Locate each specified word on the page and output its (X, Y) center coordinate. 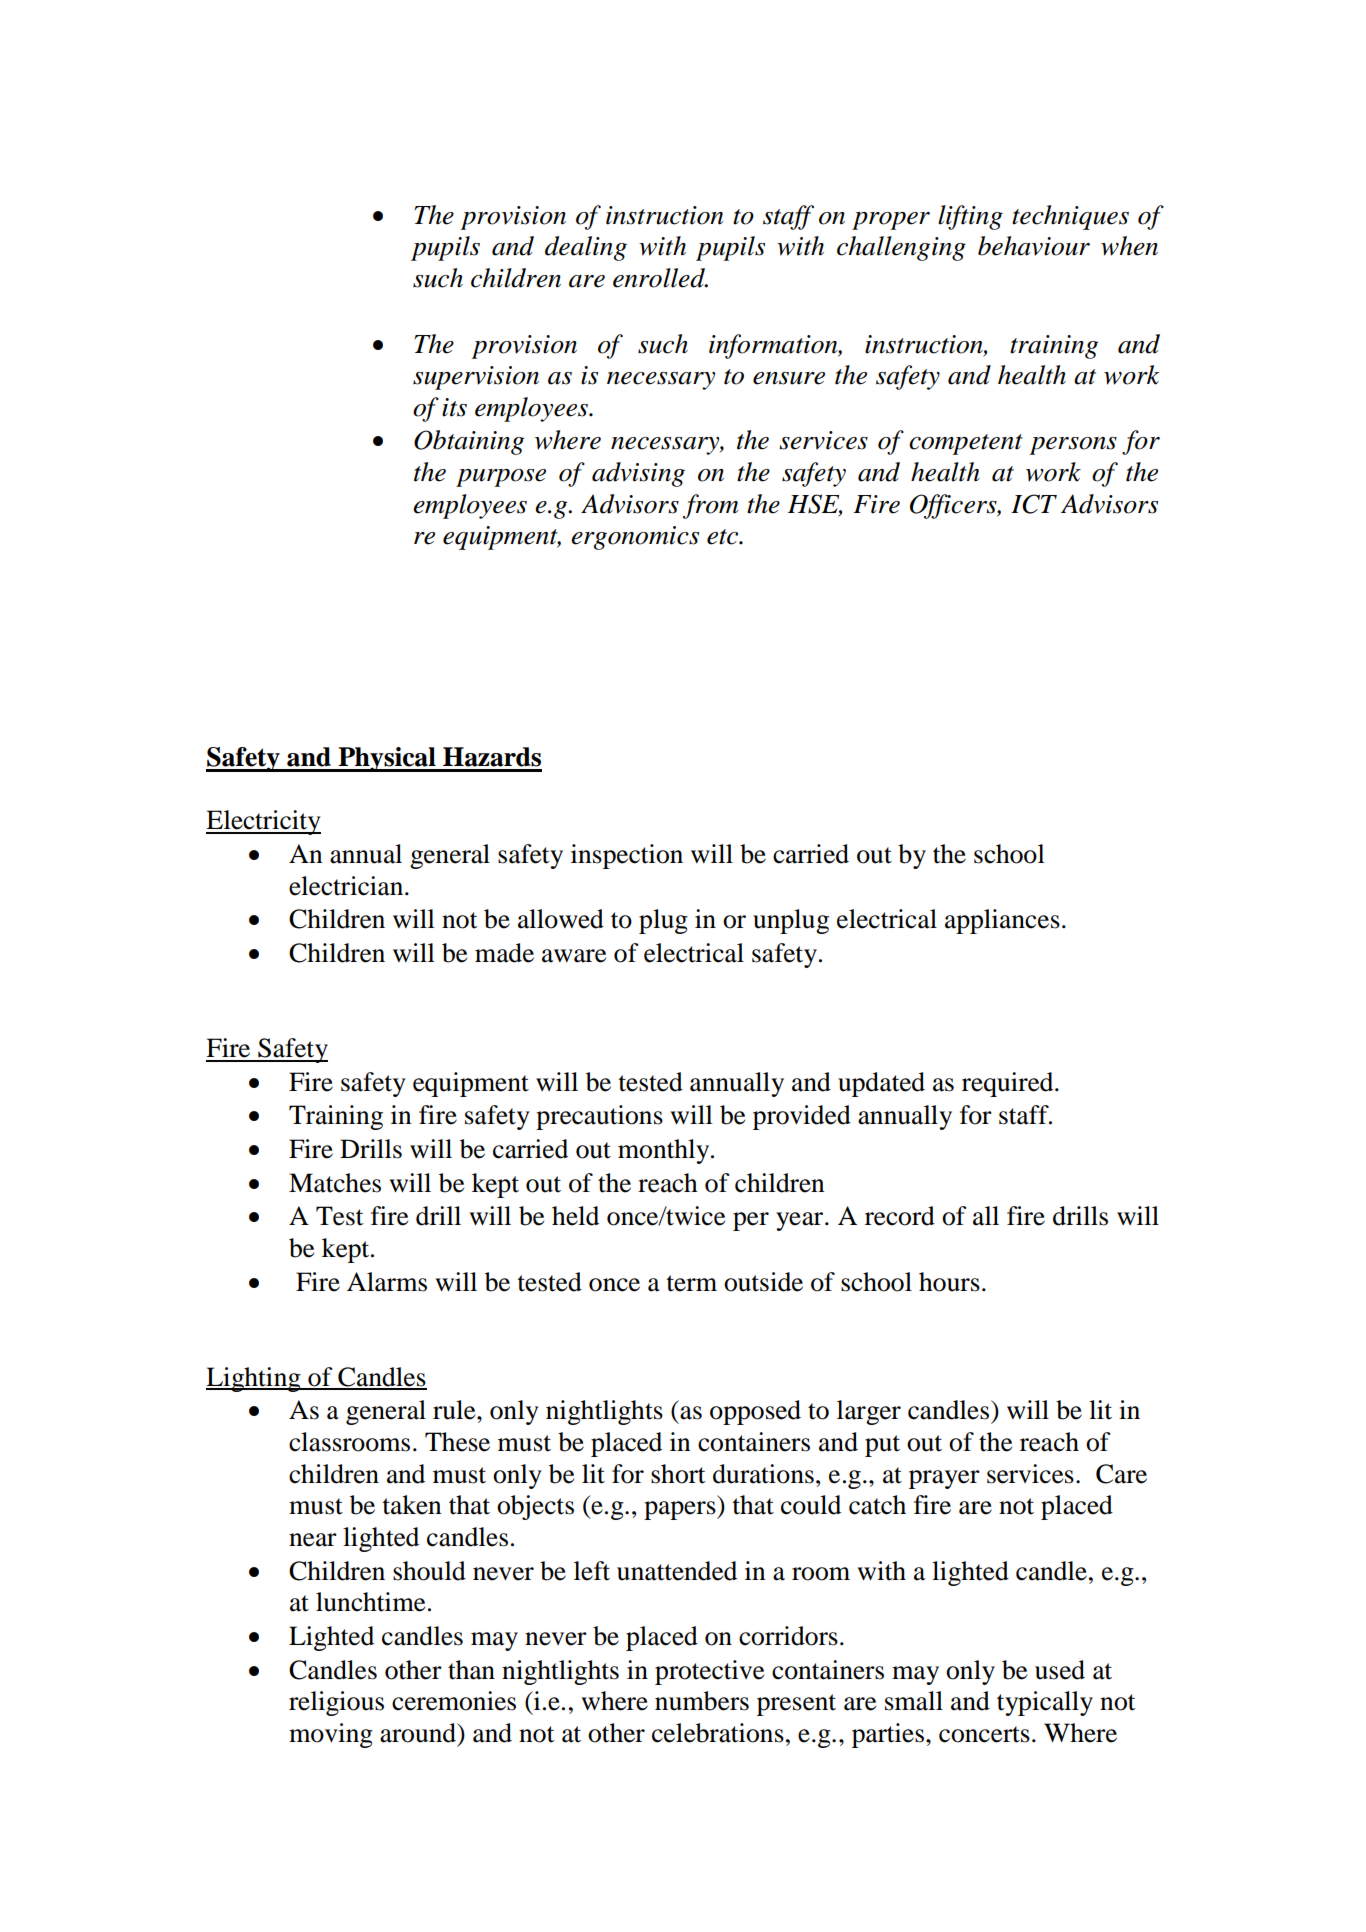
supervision (476, 378)
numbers (702, 1701)
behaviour (1034, 246)
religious (336, 1703)
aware (574, 956)
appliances (1002, 921)
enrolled (660, 278)
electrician (347, 886)
